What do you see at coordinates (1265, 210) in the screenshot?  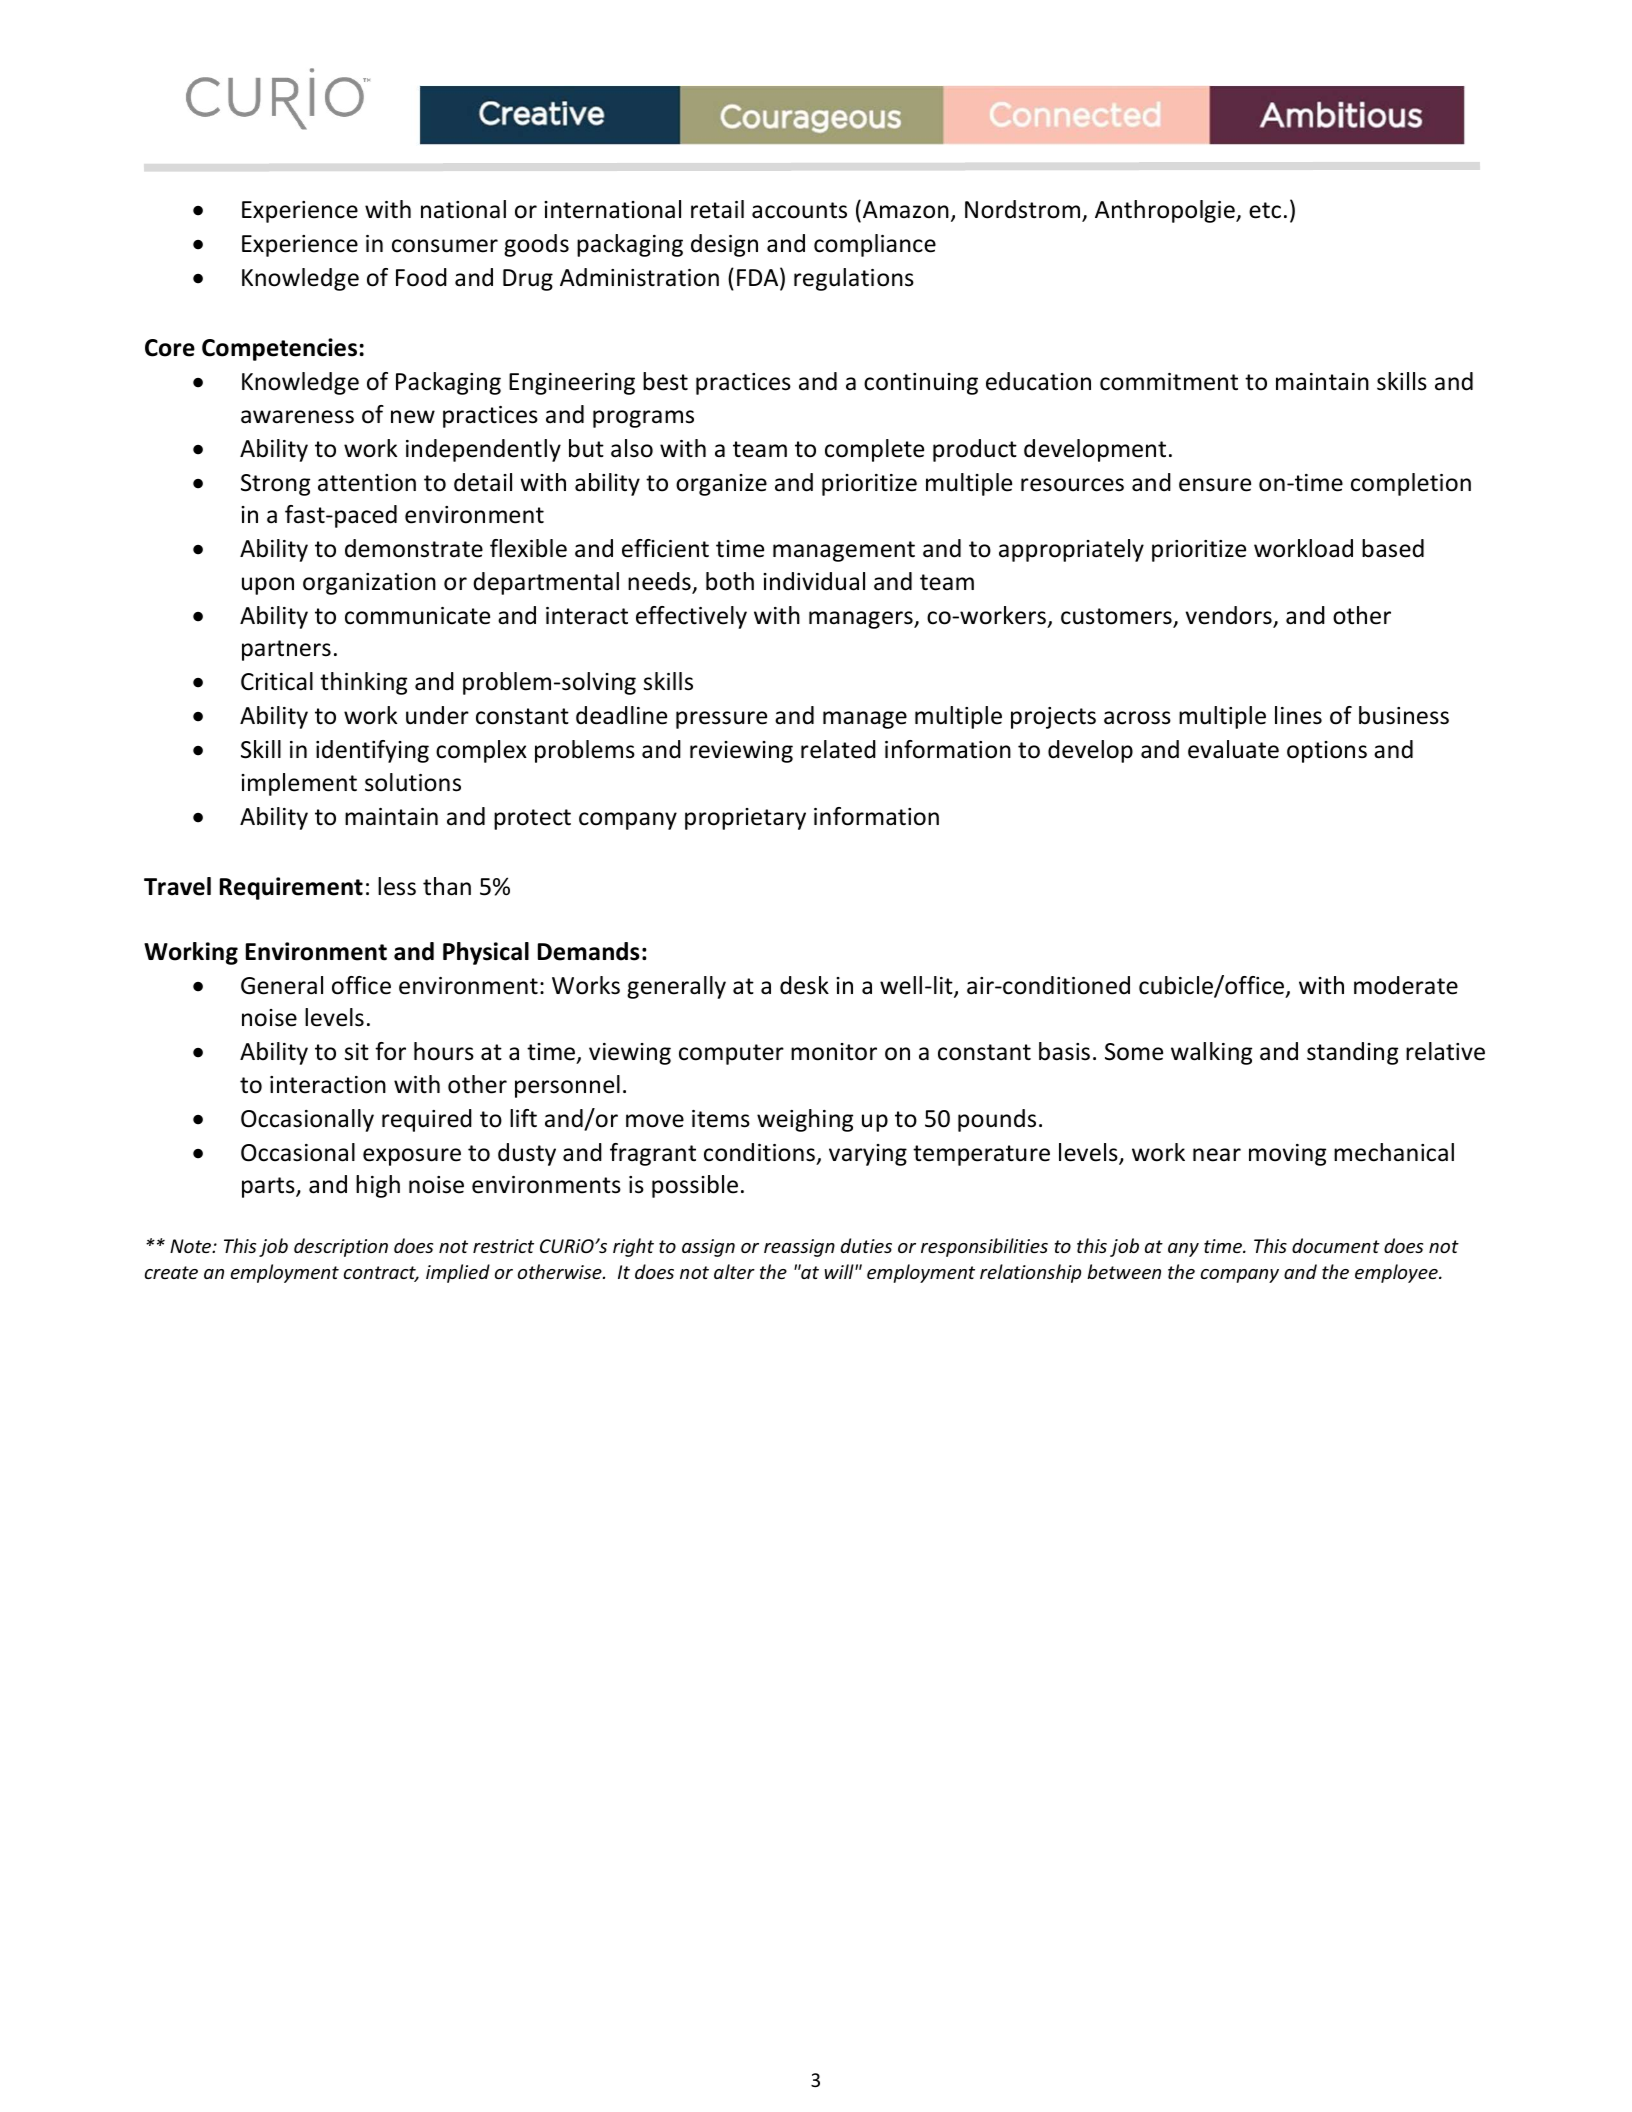 I see `etc` at bounding box center [1265, 210].
